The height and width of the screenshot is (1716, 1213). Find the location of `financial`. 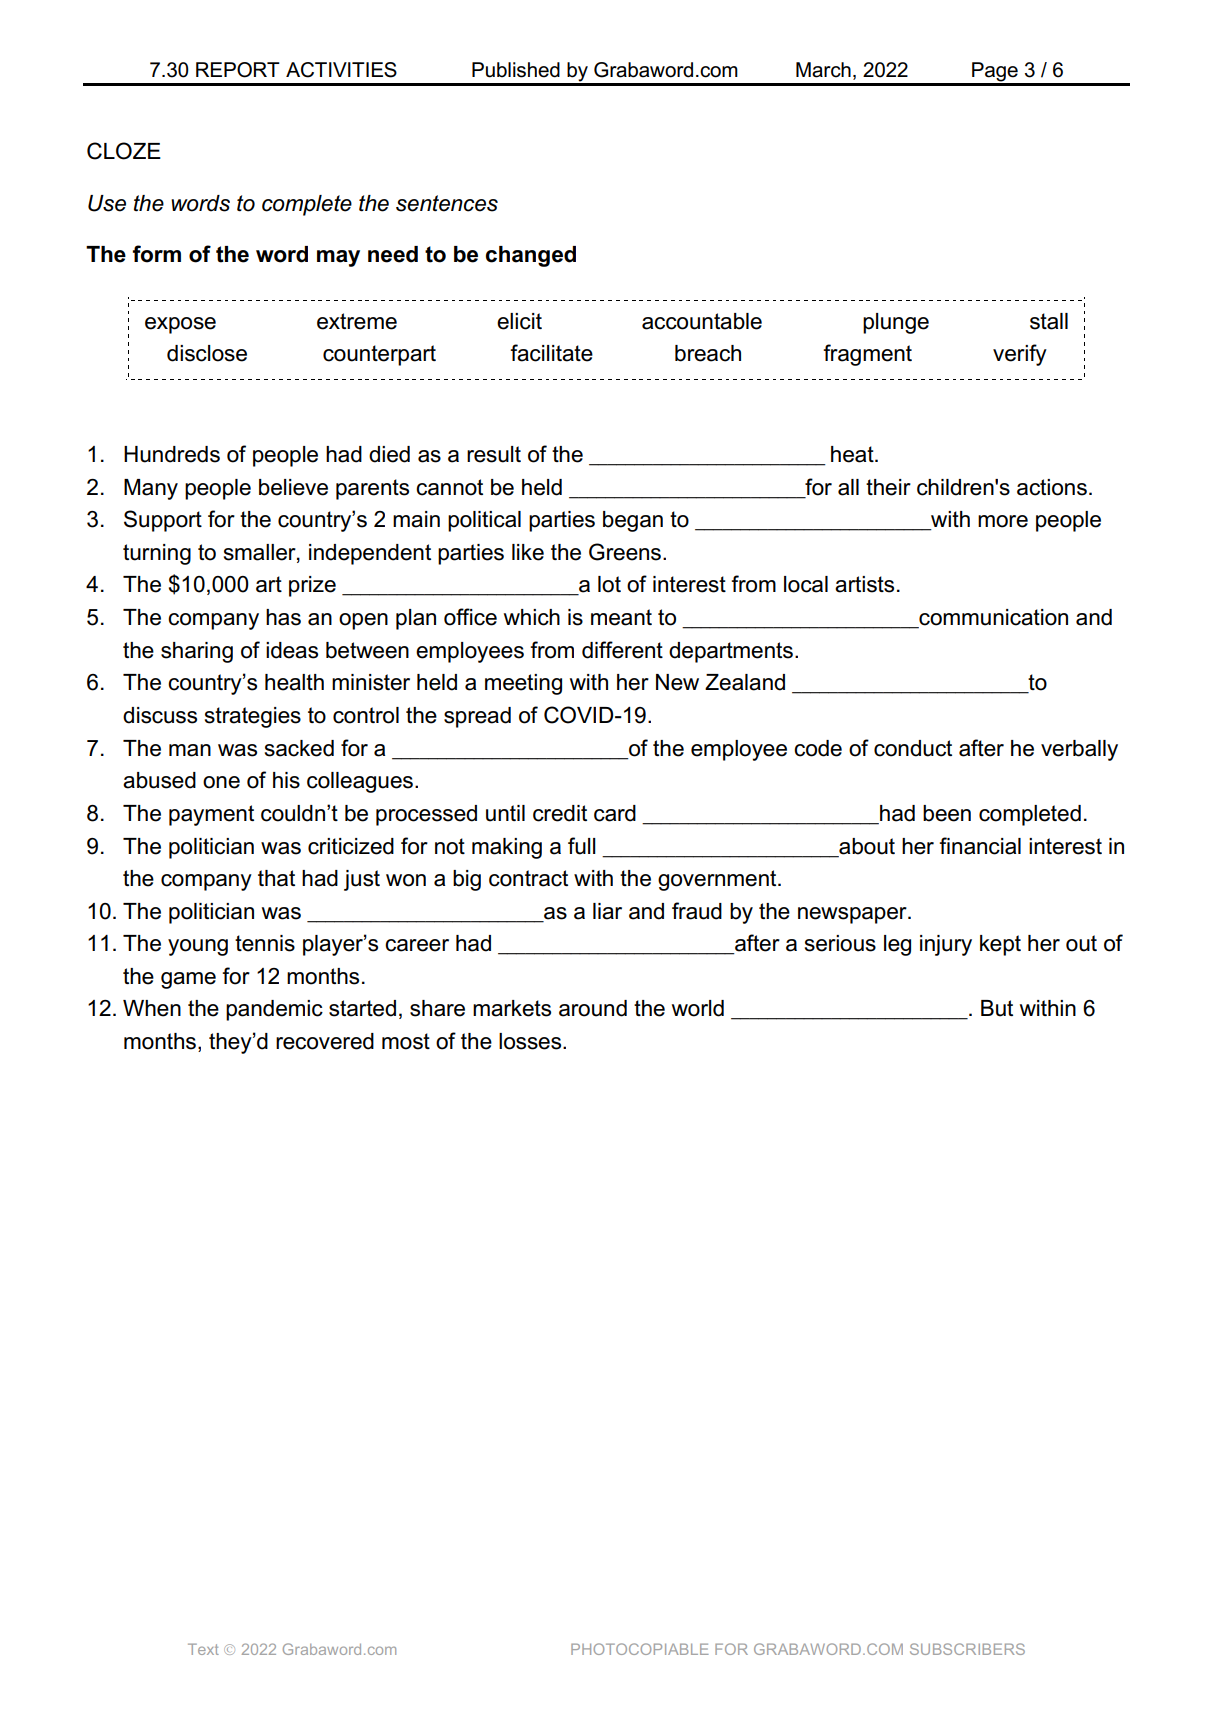

financial is located at coordinates (980, 846).
